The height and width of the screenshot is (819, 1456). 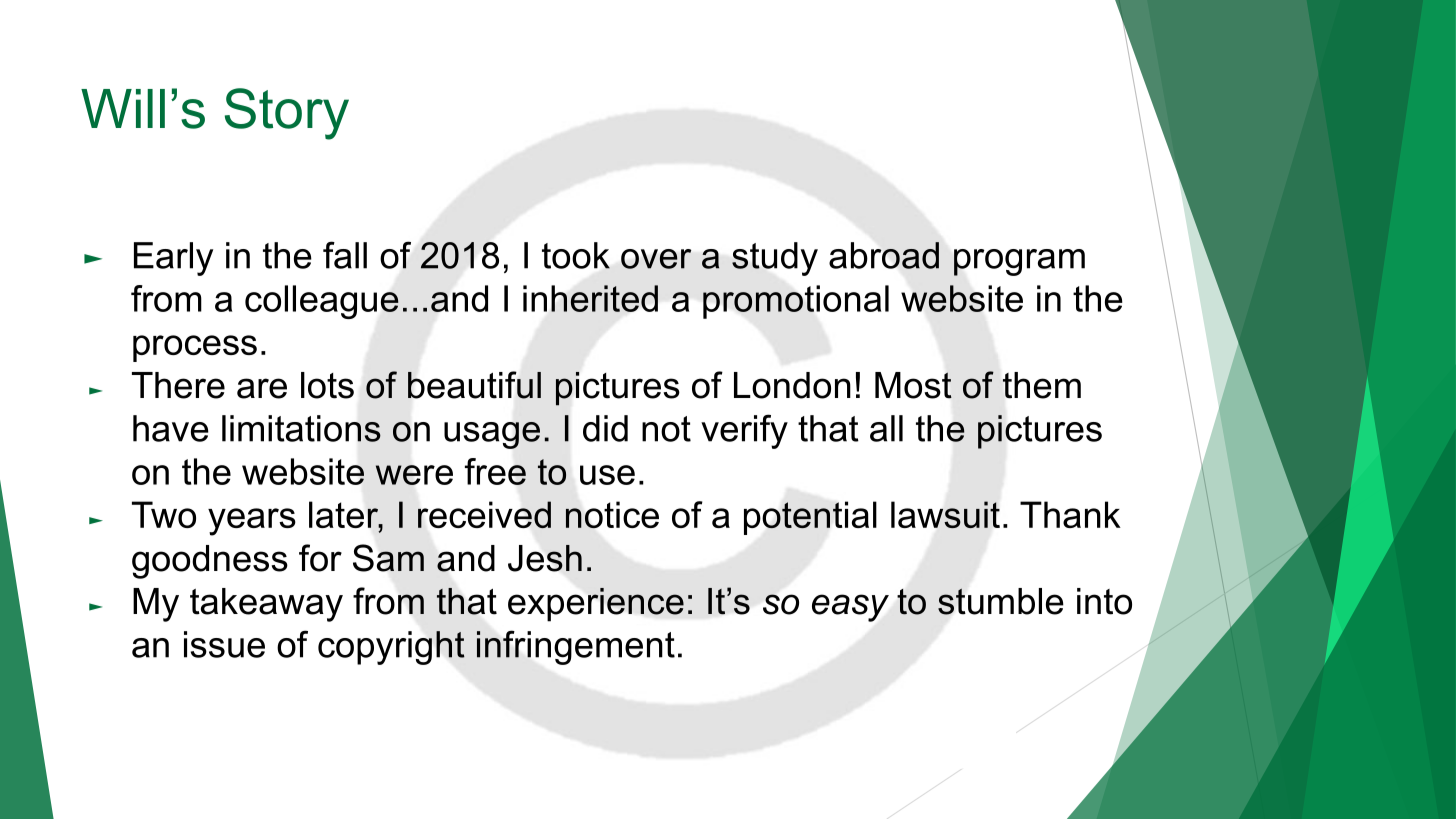 I want to click on limitations, so click(x=301, y=428).
